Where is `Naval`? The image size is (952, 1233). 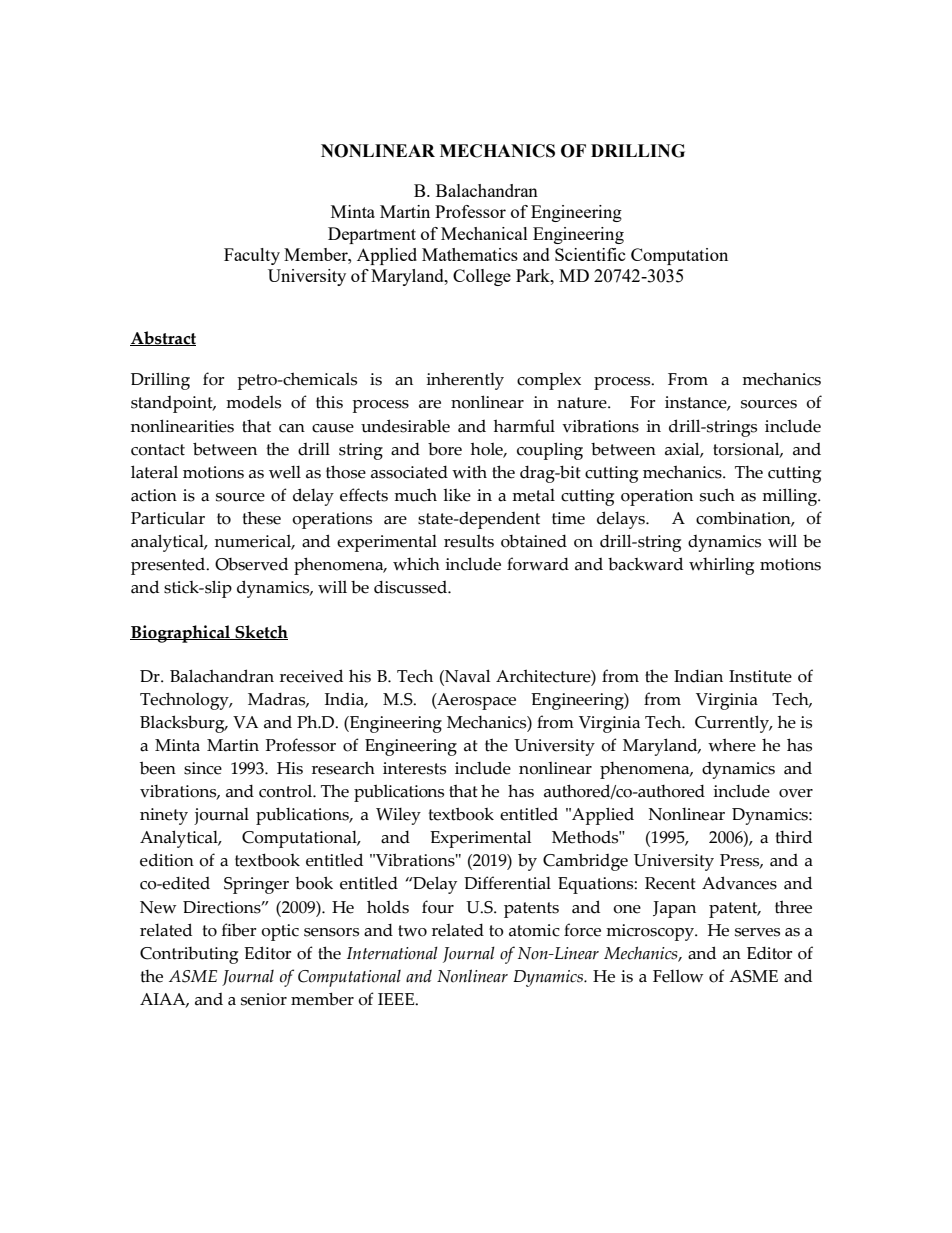 Naval is located at coordinates (466, 676).
